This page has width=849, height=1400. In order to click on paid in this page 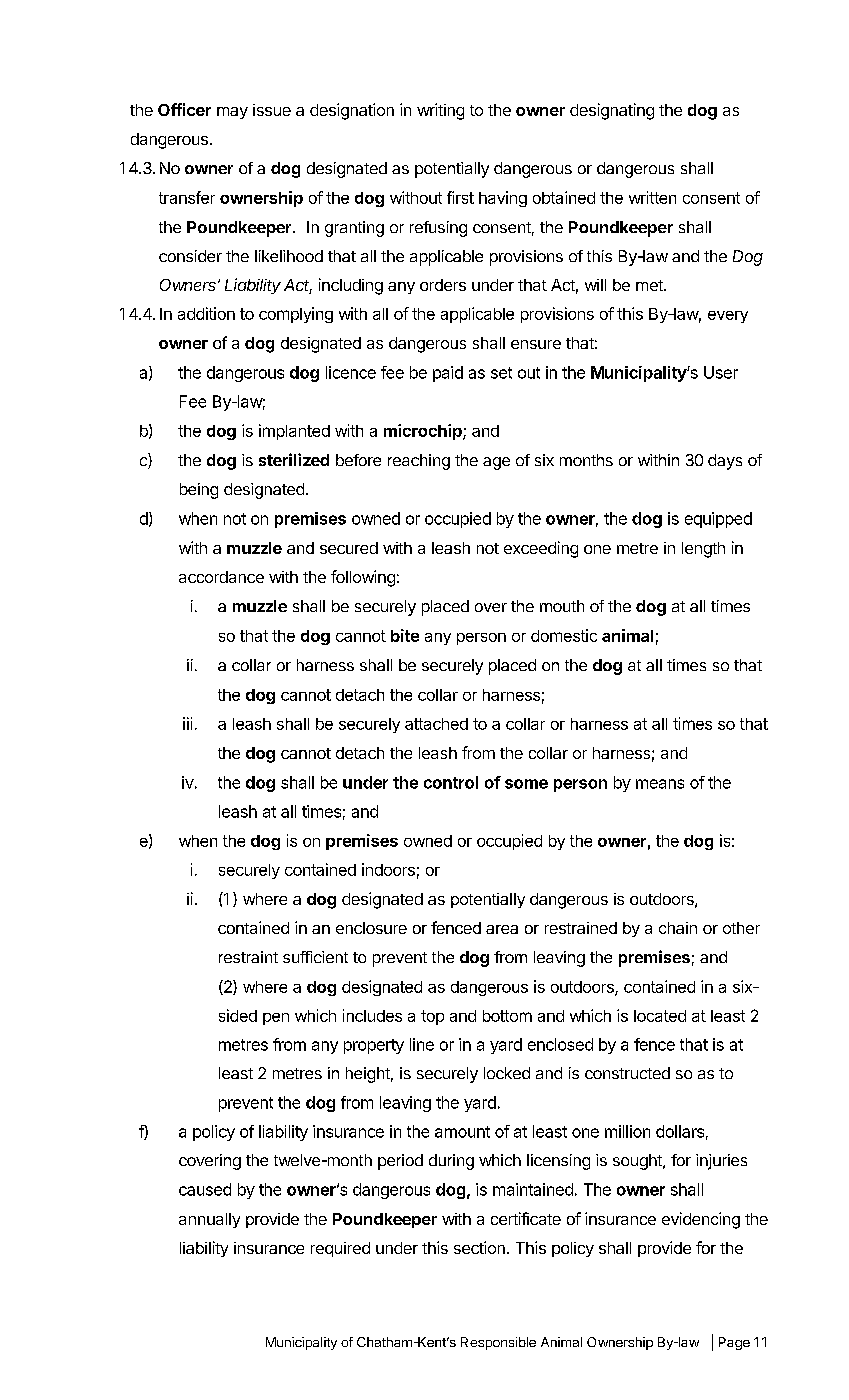, I will do `click(448, 374)`.
